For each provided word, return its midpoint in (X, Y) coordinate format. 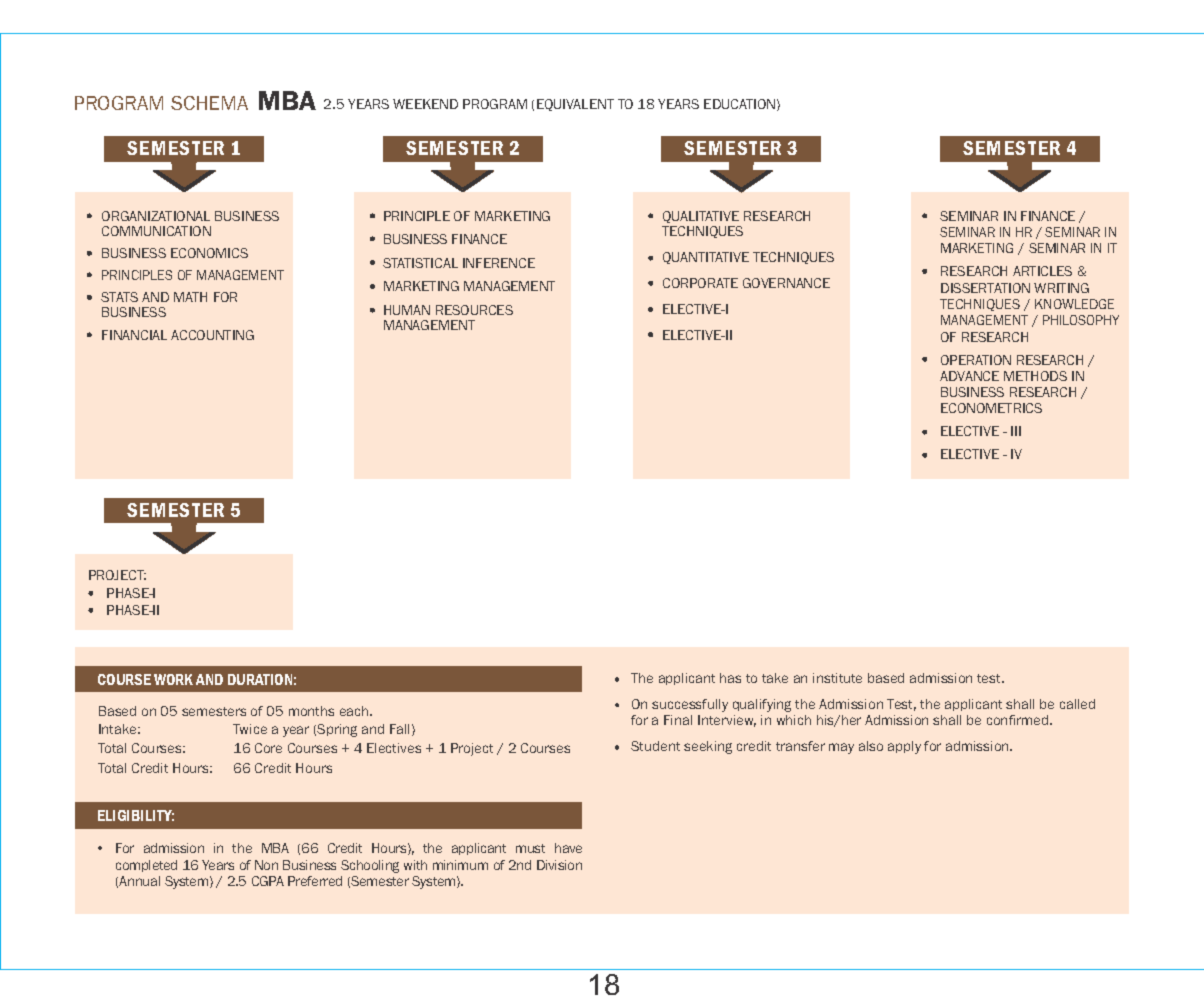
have (568, 848)
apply (904, 747)
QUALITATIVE (701, 217)
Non (266, 865)
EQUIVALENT (575, 105)
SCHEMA (209, 103)
